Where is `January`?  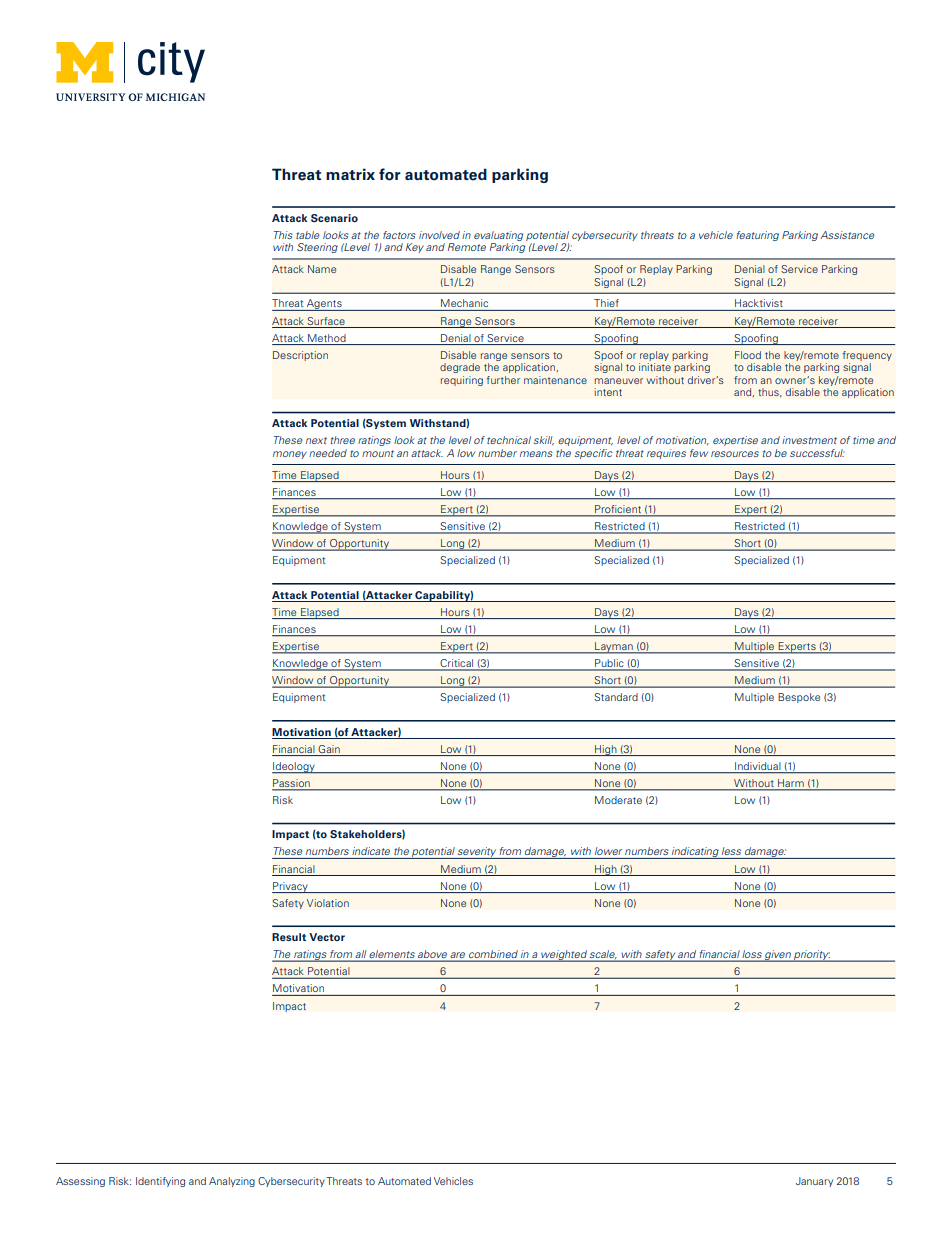
January is located at coordinates (814, 1182).
